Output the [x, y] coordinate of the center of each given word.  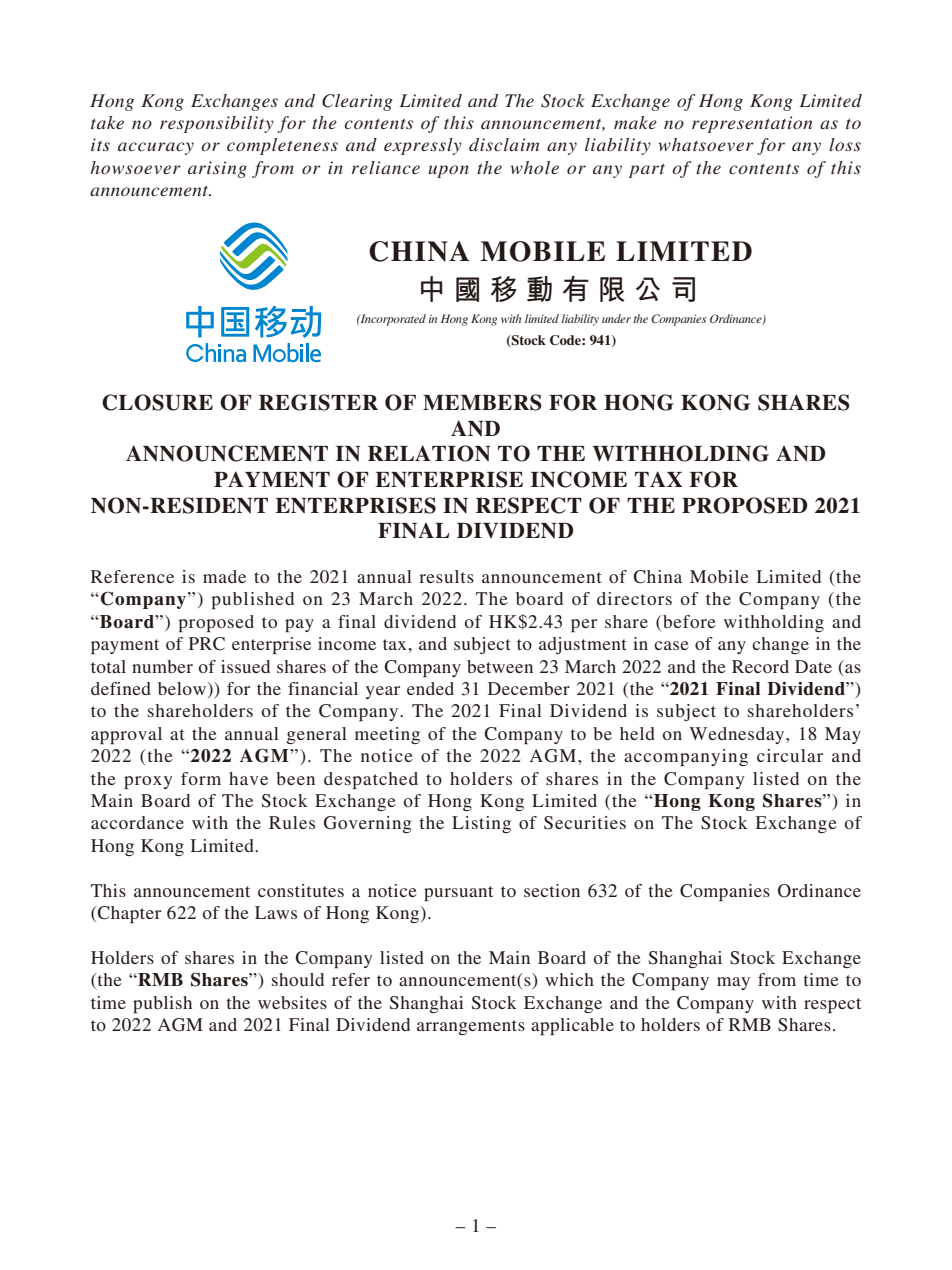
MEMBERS [482, 402]
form [201, 778]
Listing [481, 824]
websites [292, 1002]
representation [752, 124]
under [616, 318]
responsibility [217, 124]
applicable [572, 1026]
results [446, 576]
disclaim [504, 144]
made [224, 576]
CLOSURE [157, 402]
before [688, 621]
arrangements [471, 1027]
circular [790, 755]
